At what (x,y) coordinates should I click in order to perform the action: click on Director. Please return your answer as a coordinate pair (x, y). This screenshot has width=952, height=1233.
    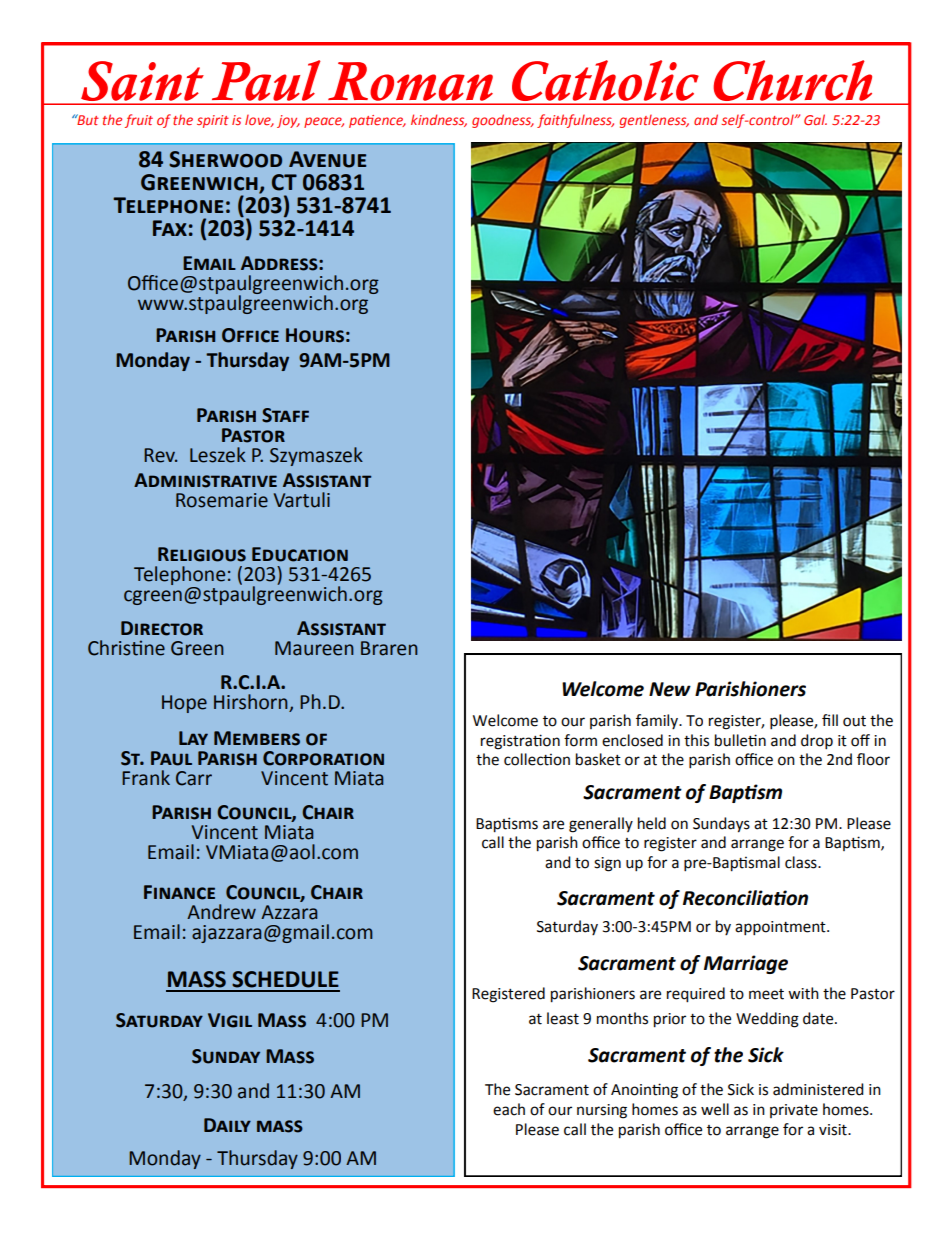
    Looking at the image, I should click on (162, 628).
